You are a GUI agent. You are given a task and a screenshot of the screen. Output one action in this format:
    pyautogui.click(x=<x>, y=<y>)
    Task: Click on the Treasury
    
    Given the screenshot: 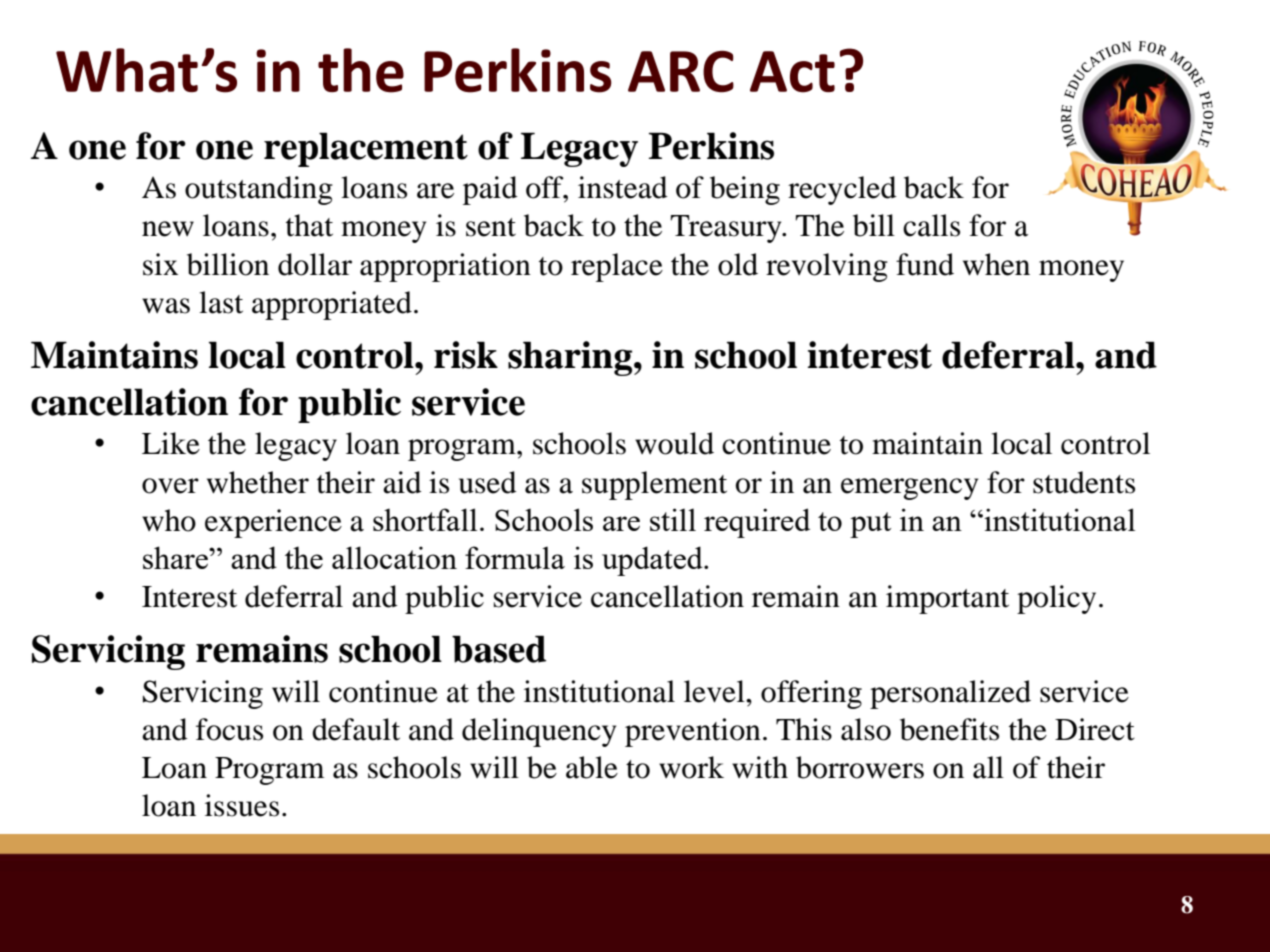 What is the action you would take?
    pyautogui.click(x=727, y=229)
